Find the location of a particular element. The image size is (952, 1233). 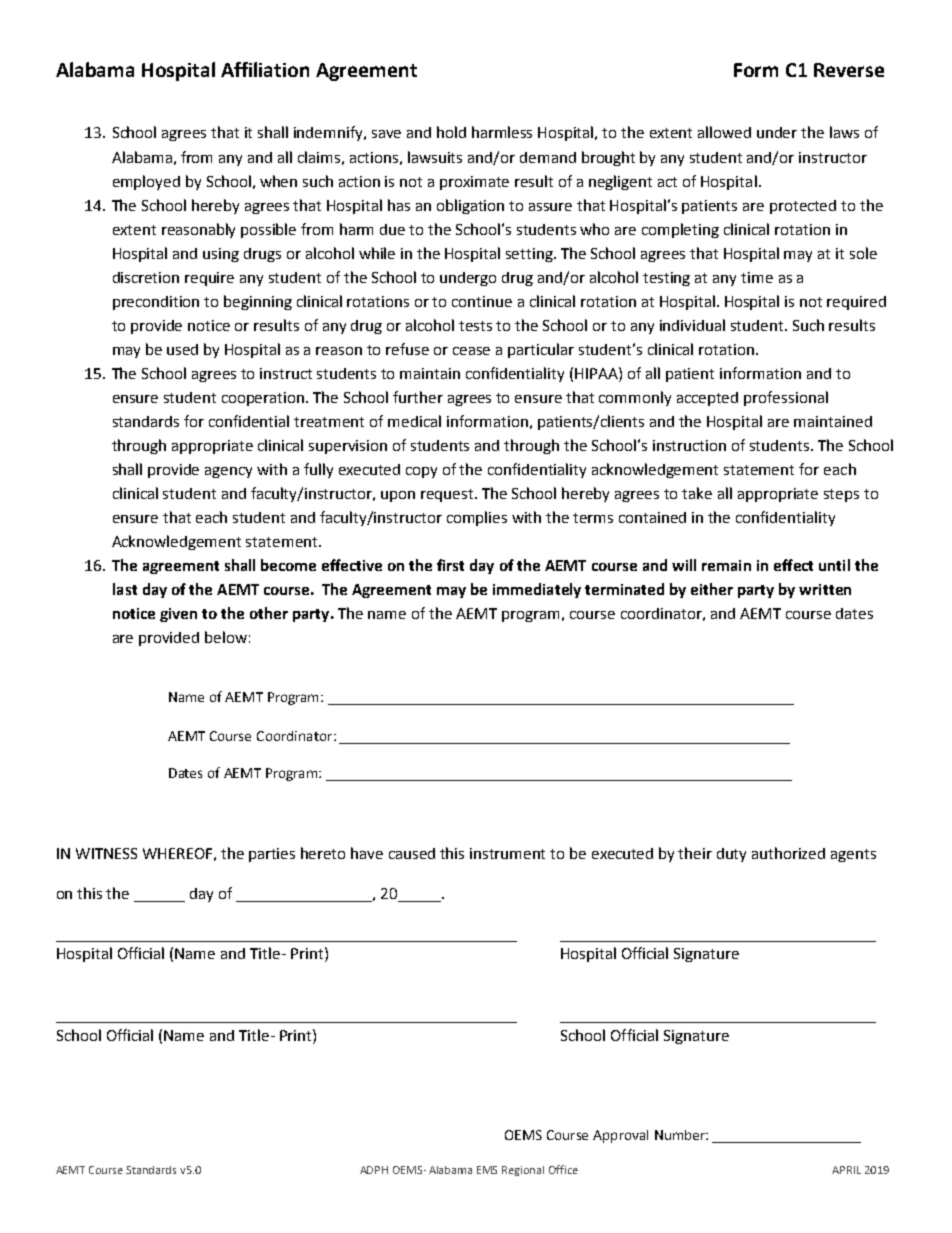

time is located at coordinates (757, 277).
